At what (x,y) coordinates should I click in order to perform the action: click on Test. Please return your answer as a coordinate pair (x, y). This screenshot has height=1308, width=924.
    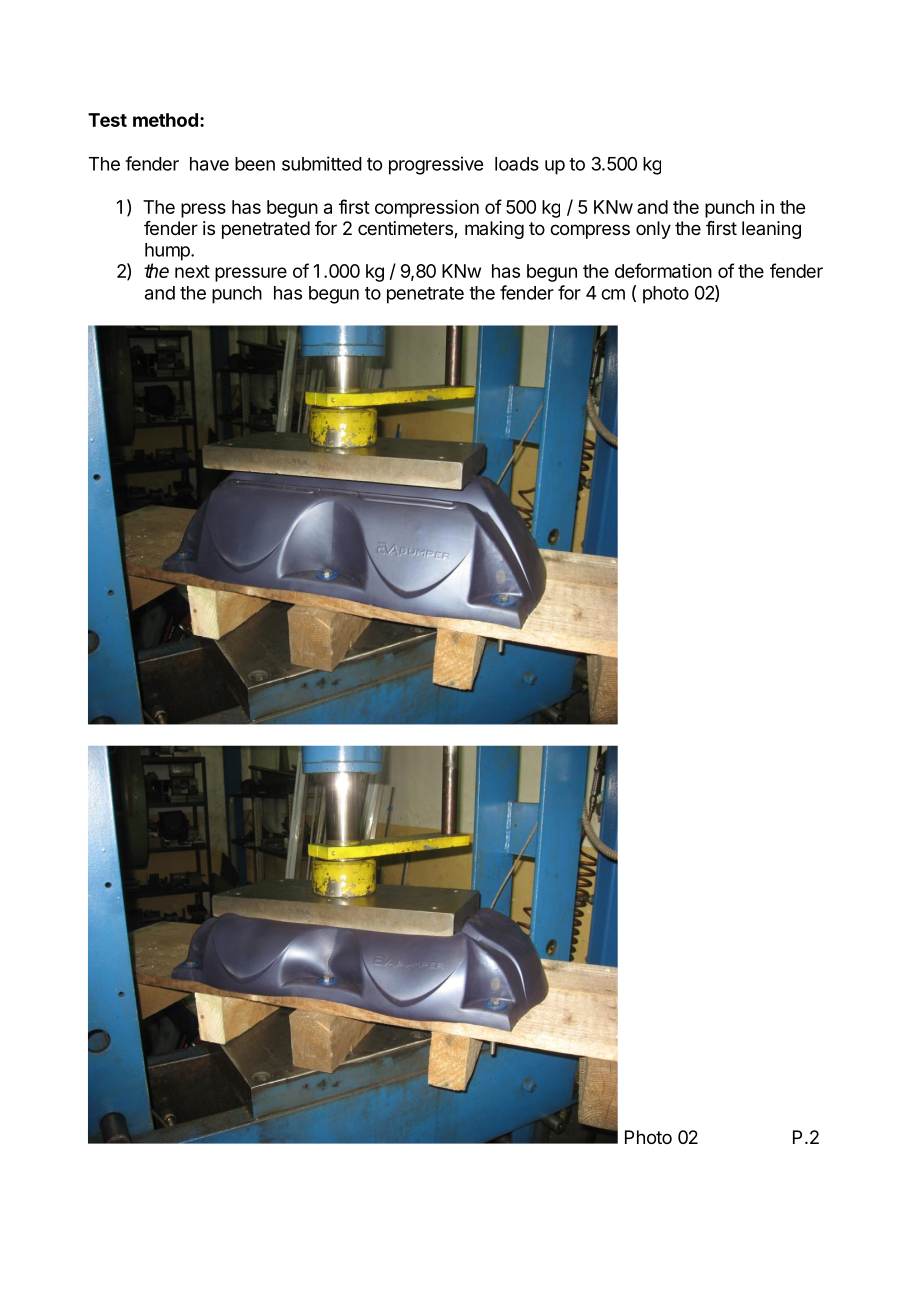
    Looking at the image, I should click on (107, 120).
